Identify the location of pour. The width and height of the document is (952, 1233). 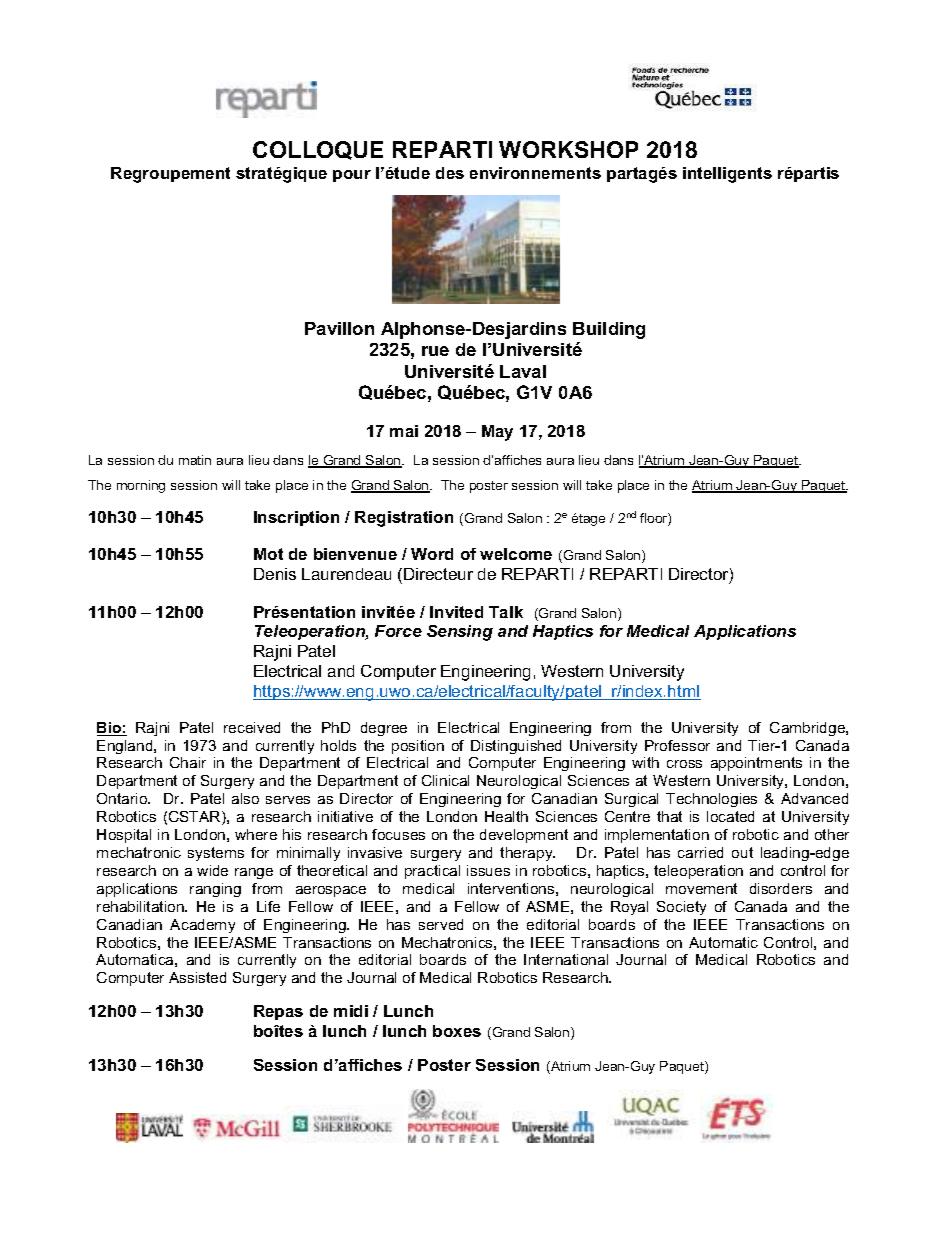
(352, 176).
